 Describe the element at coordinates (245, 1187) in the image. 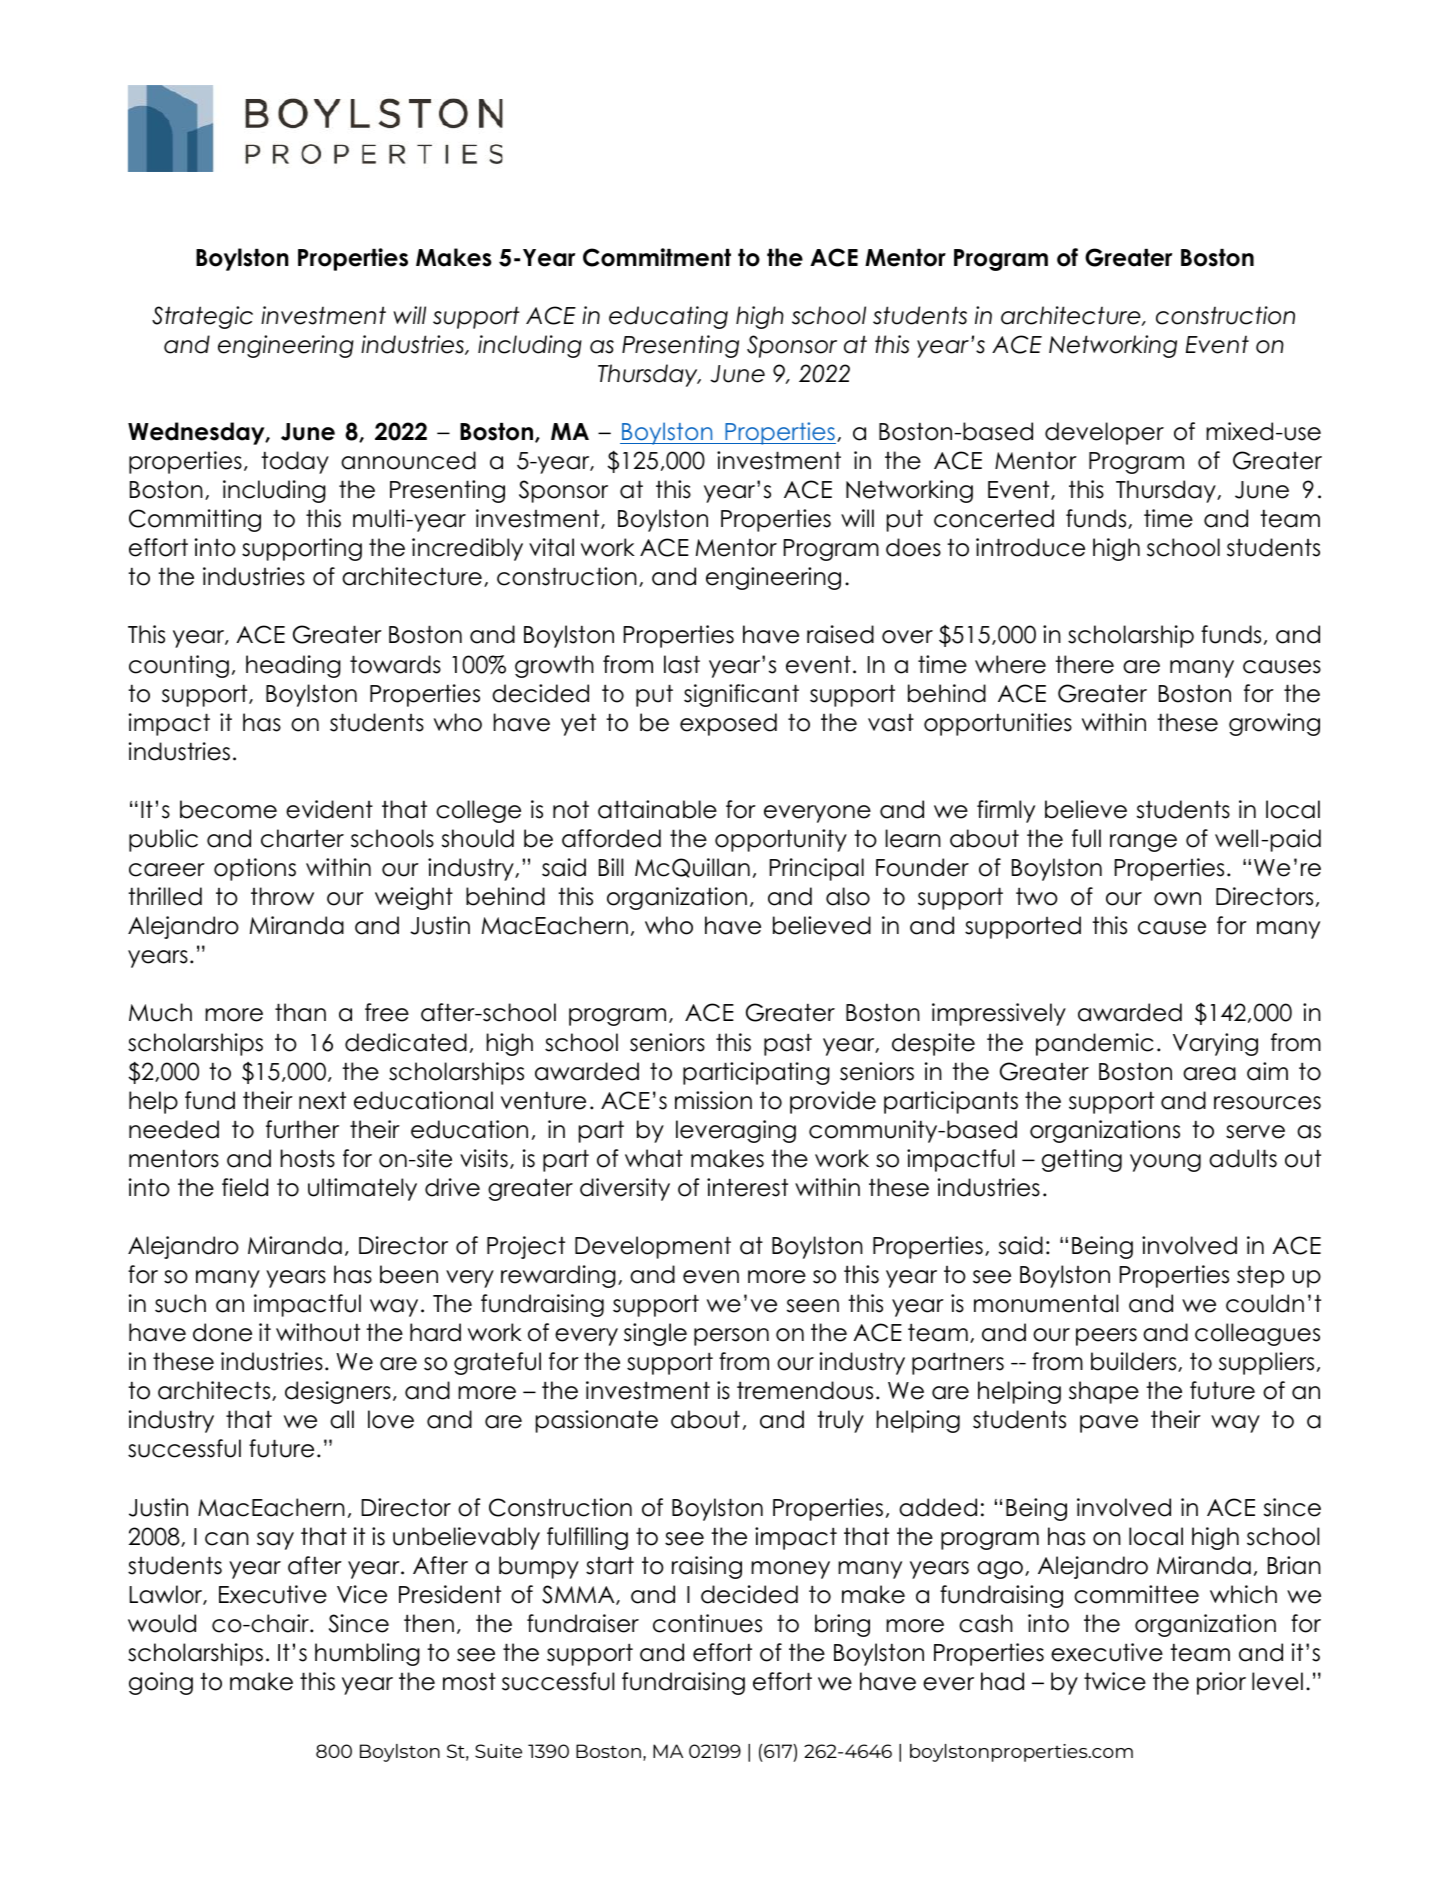

I see `field` at that location.
